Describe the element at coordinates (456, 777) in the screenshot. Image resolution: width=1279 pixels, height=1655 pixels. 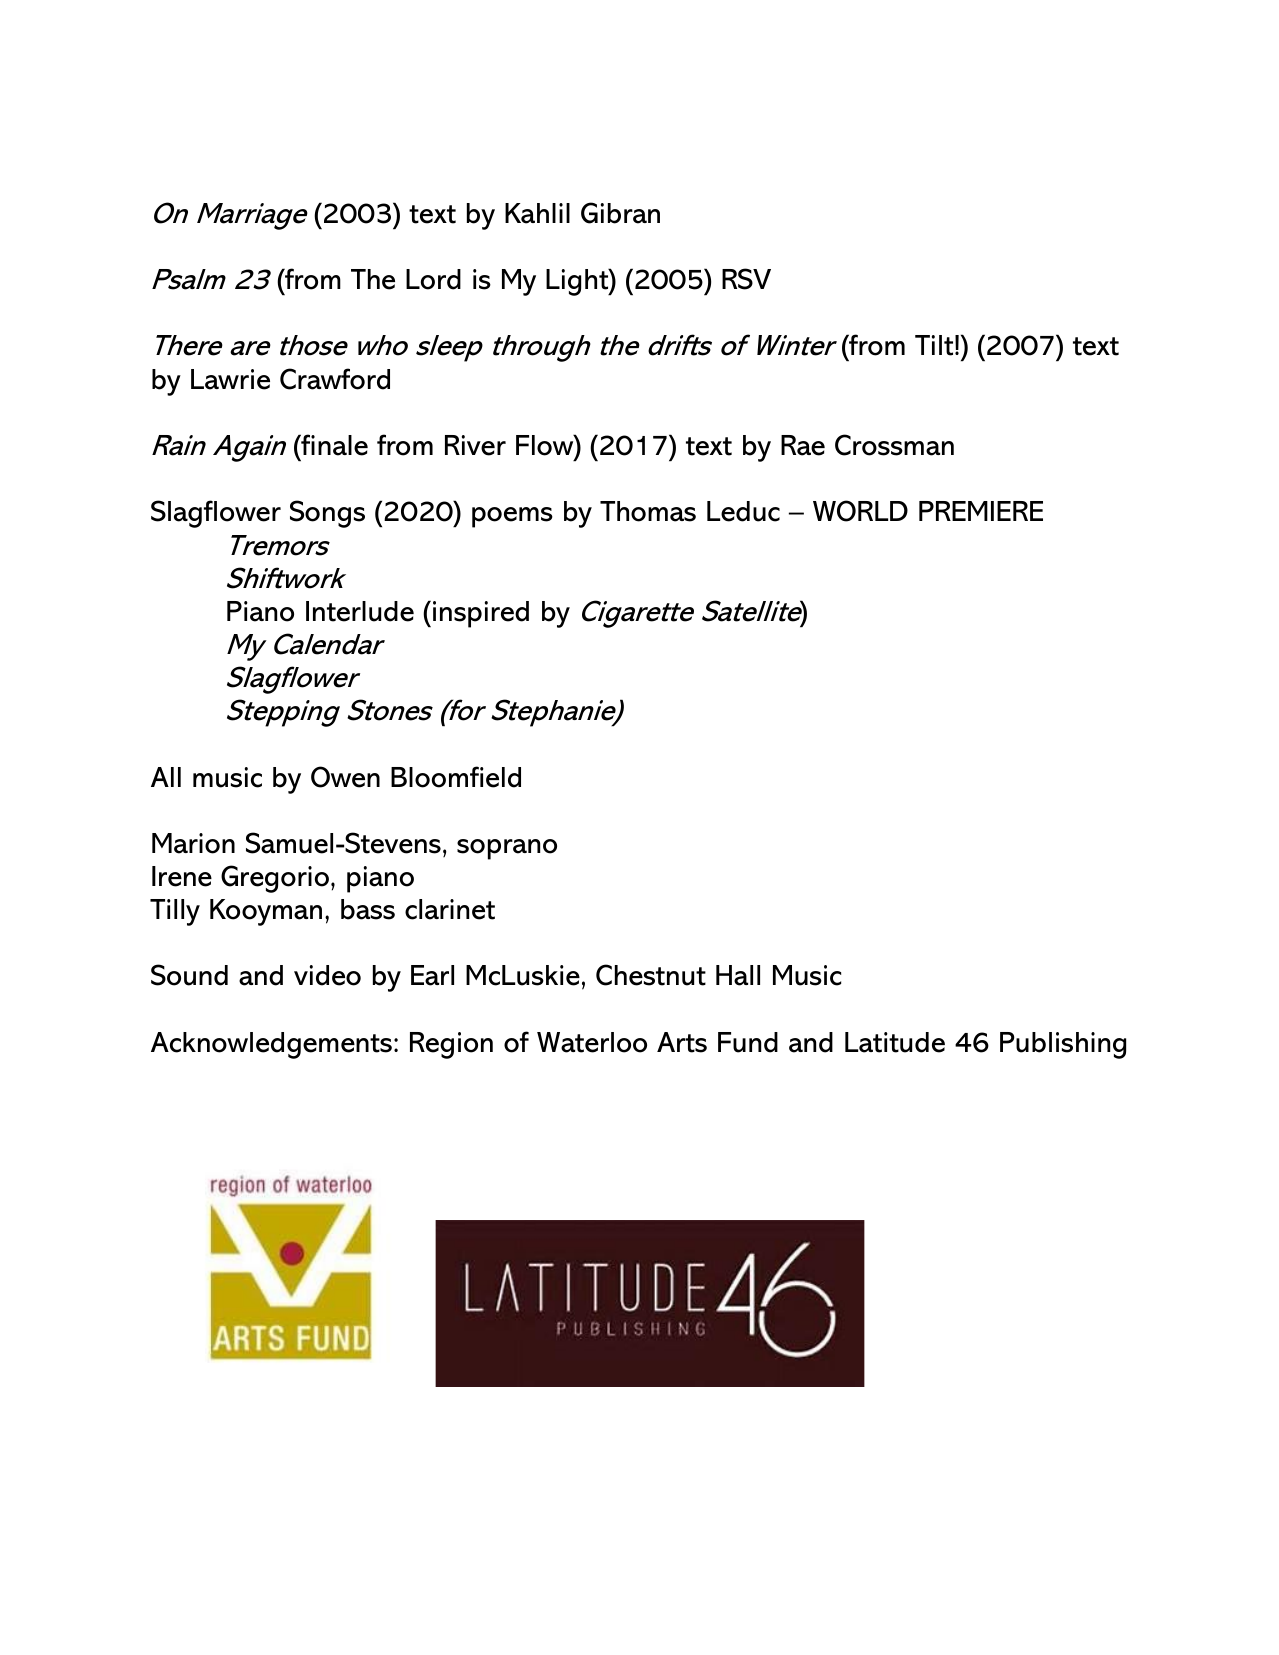
I see `Bloomfield` at that location.
